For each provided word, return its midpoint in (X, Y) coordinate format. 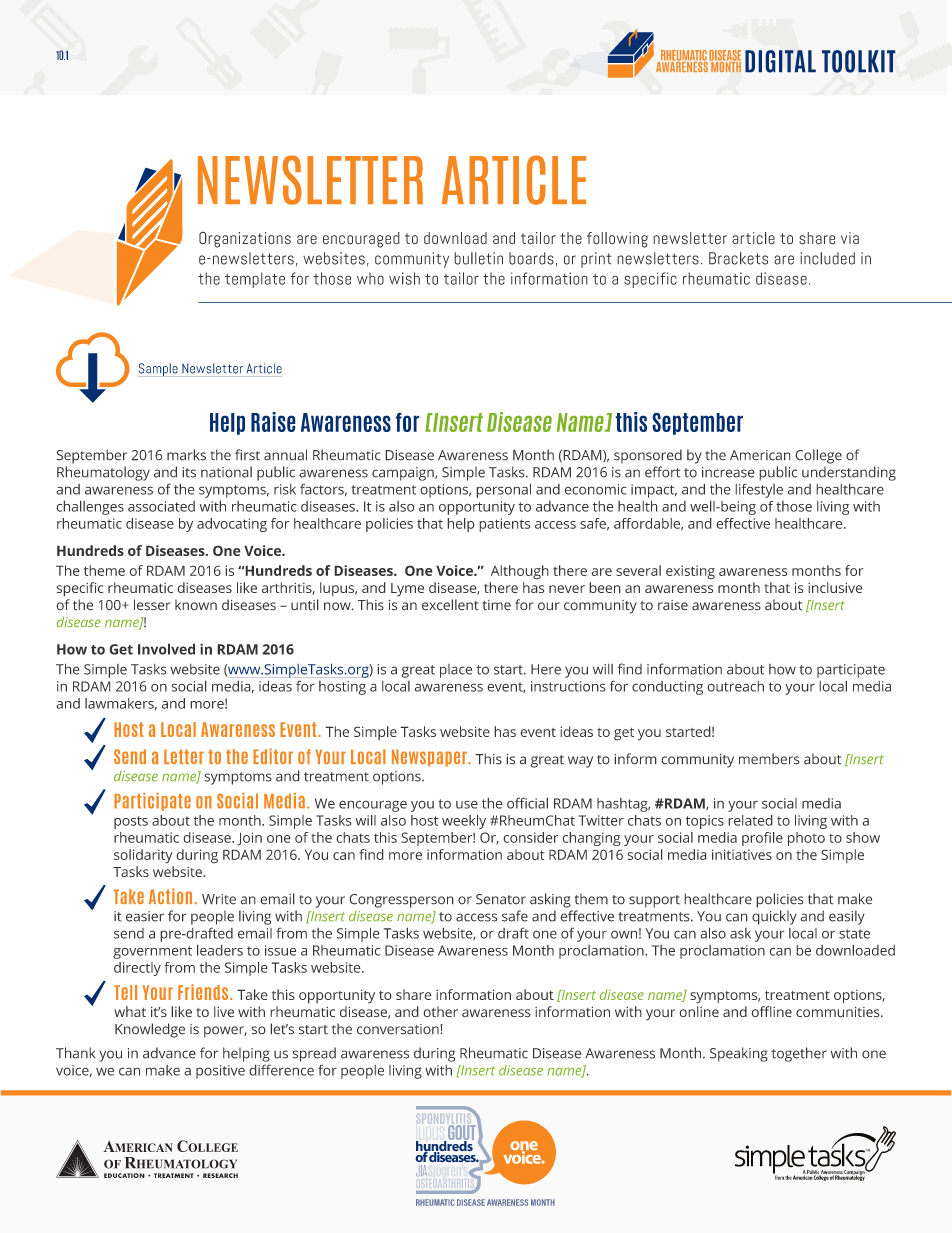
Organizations (245, 239)
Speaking (739, 1054)
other (440, 1011)
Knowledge (150, 1030)
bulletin (478, 258)
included (827, 258)
